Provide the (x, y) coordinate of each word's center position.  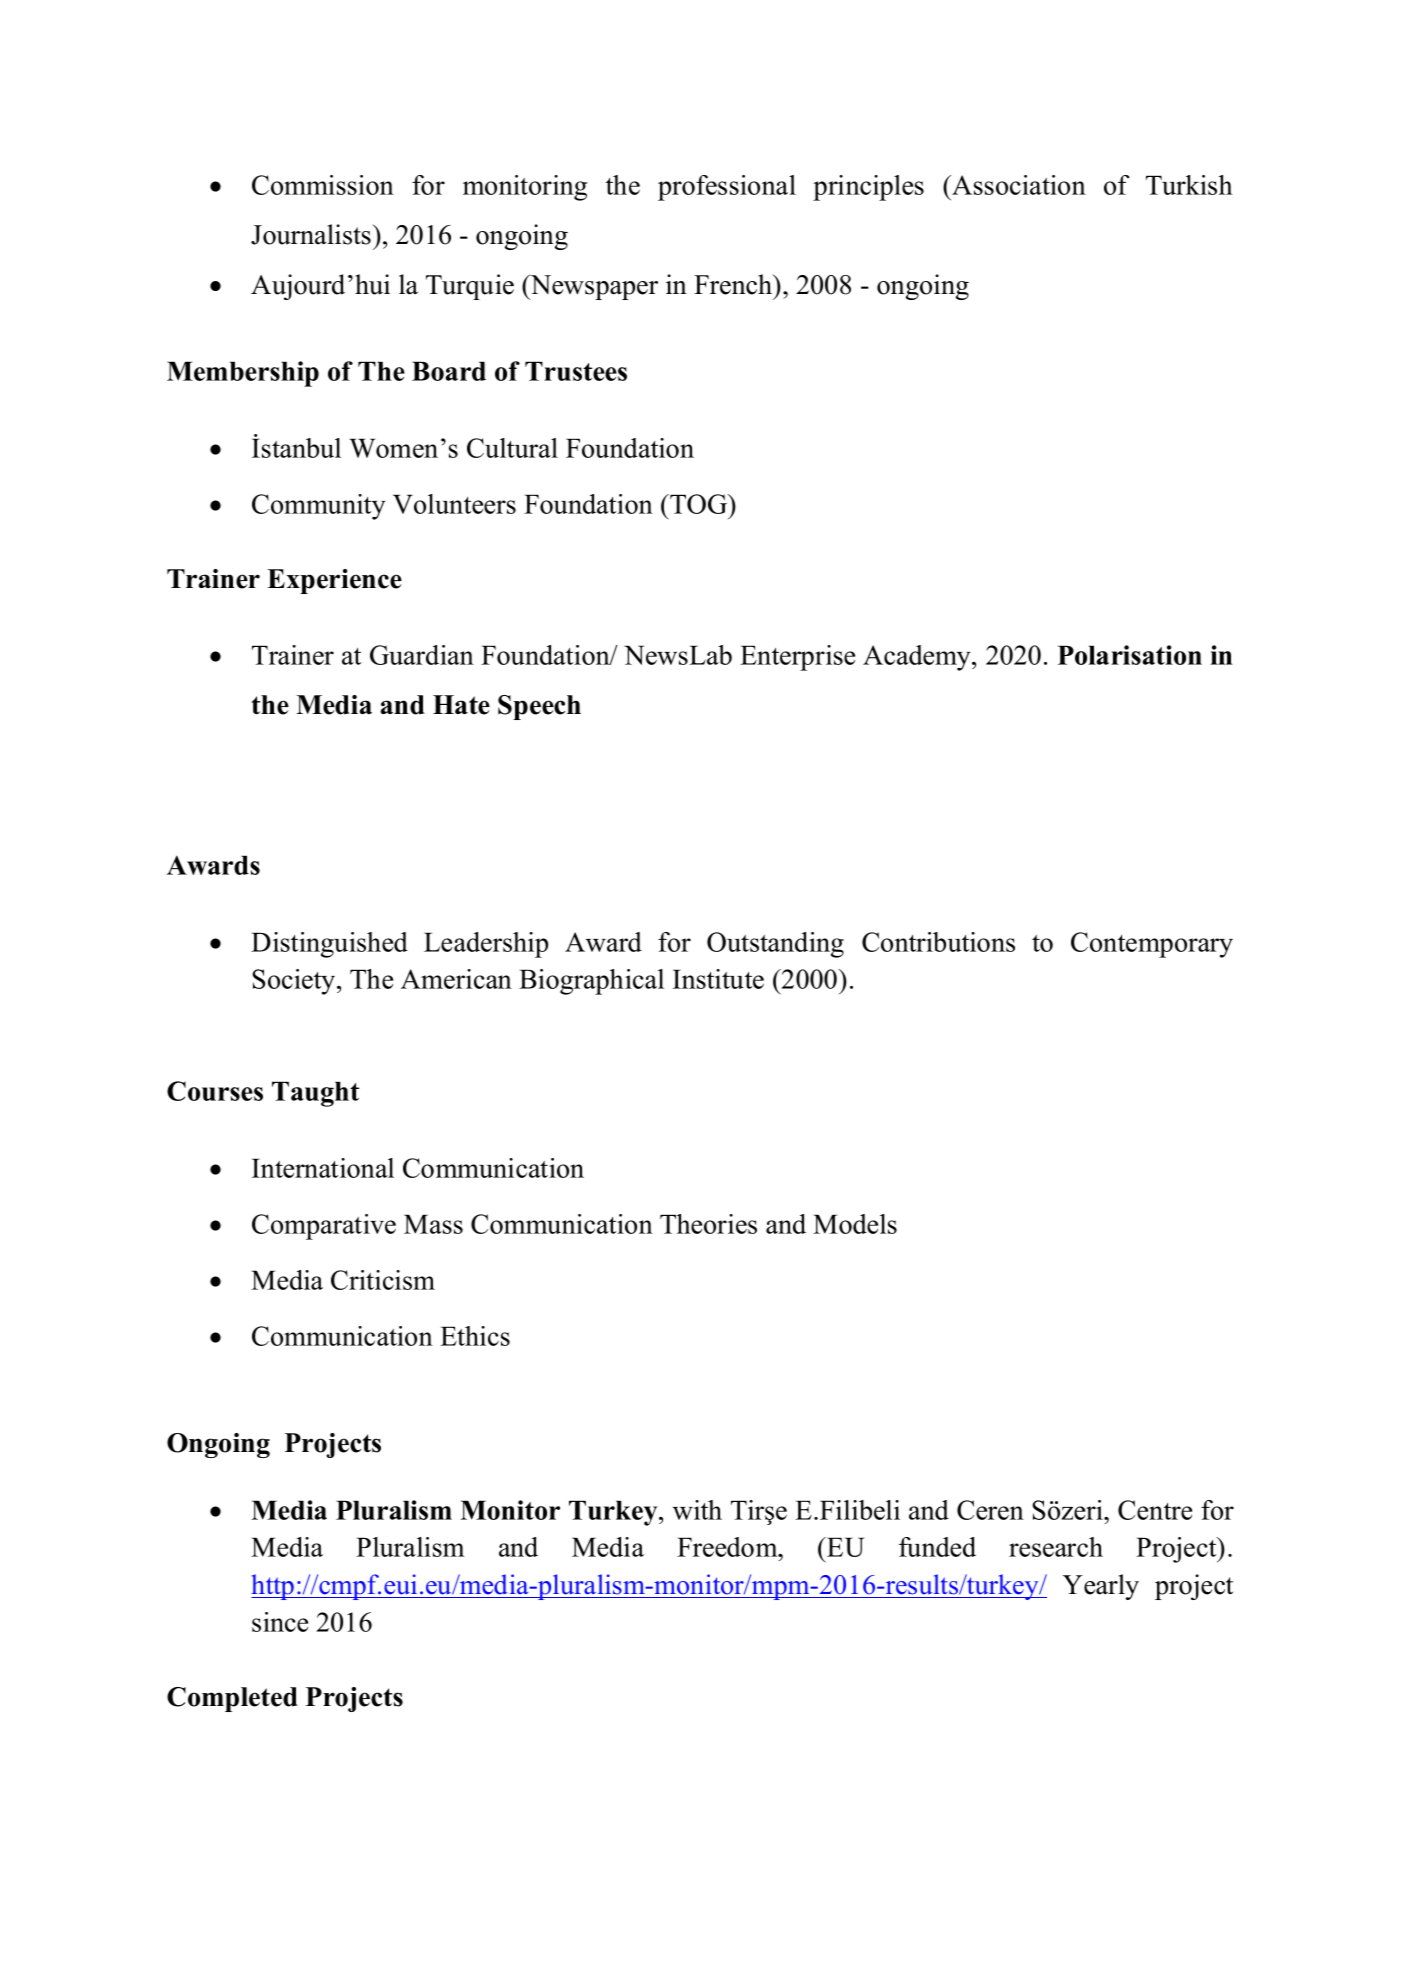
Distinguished (329, 945)
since (280, 1622)
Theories (708, 1224)
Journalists (311, 234)
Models (855, 1224)
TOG (699, 504)
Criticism (383, 1280)
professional (727, 188)
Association (1018, 185)
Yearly (1101, 1587)
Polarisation (1130, 655)
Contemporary (1152, 945)
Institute (718, 979)
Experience (334, 581)
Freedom (728, 1547)
